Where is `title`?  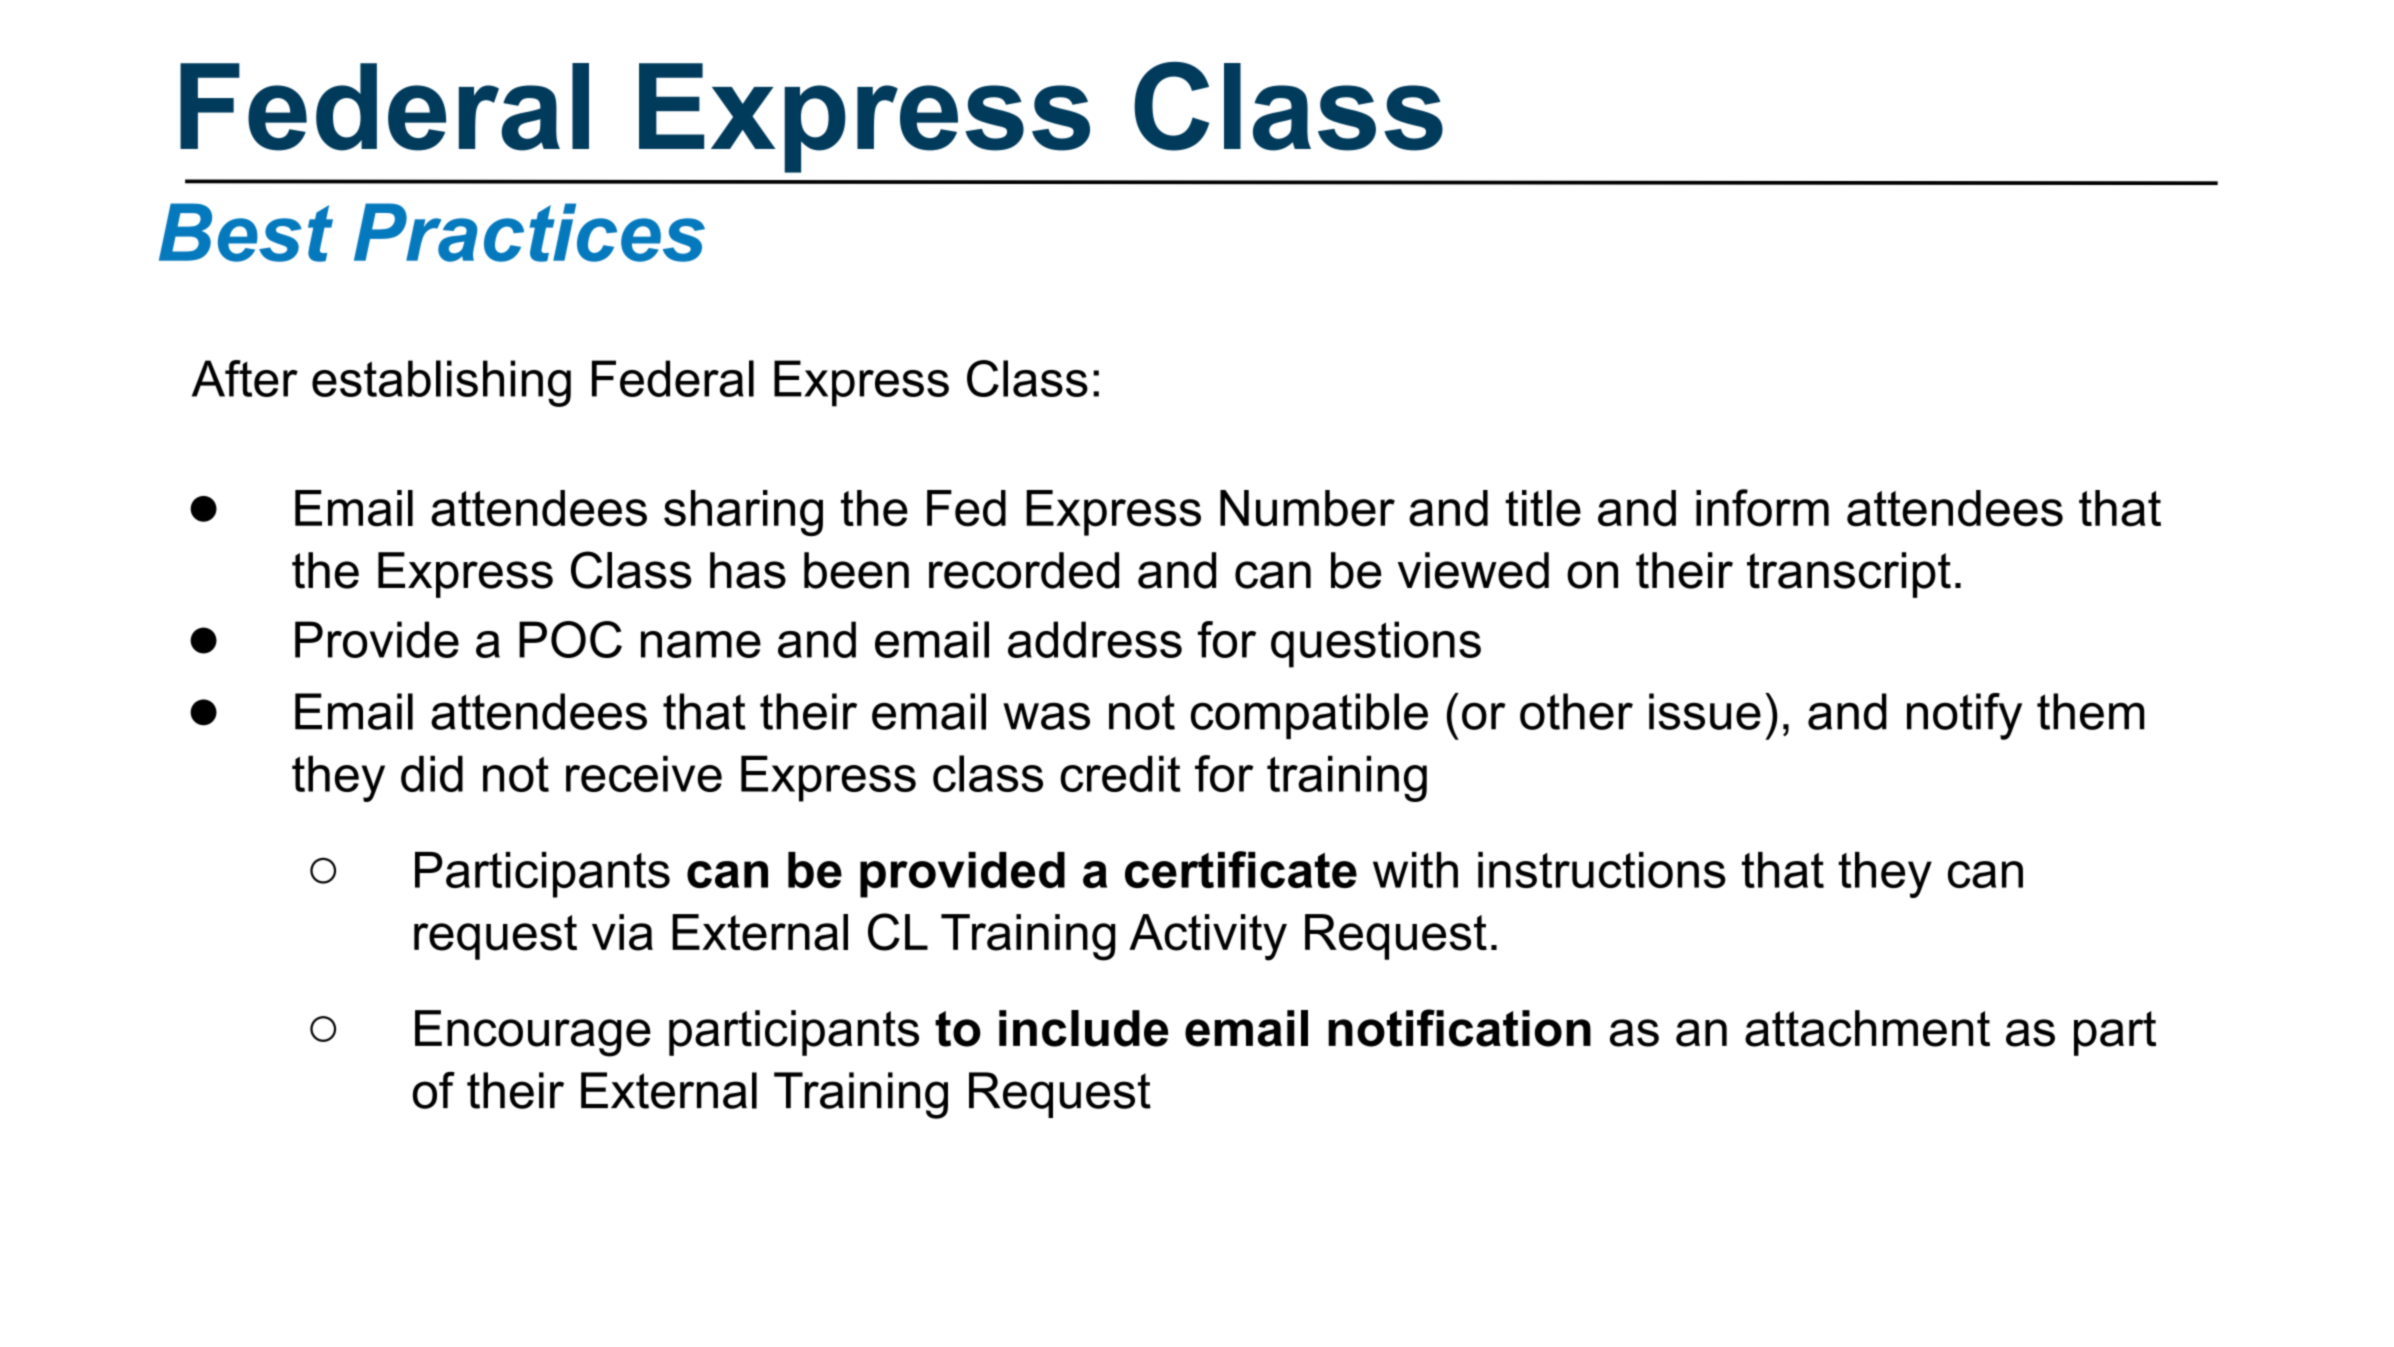
title is located at coordinates (1543, 508).
